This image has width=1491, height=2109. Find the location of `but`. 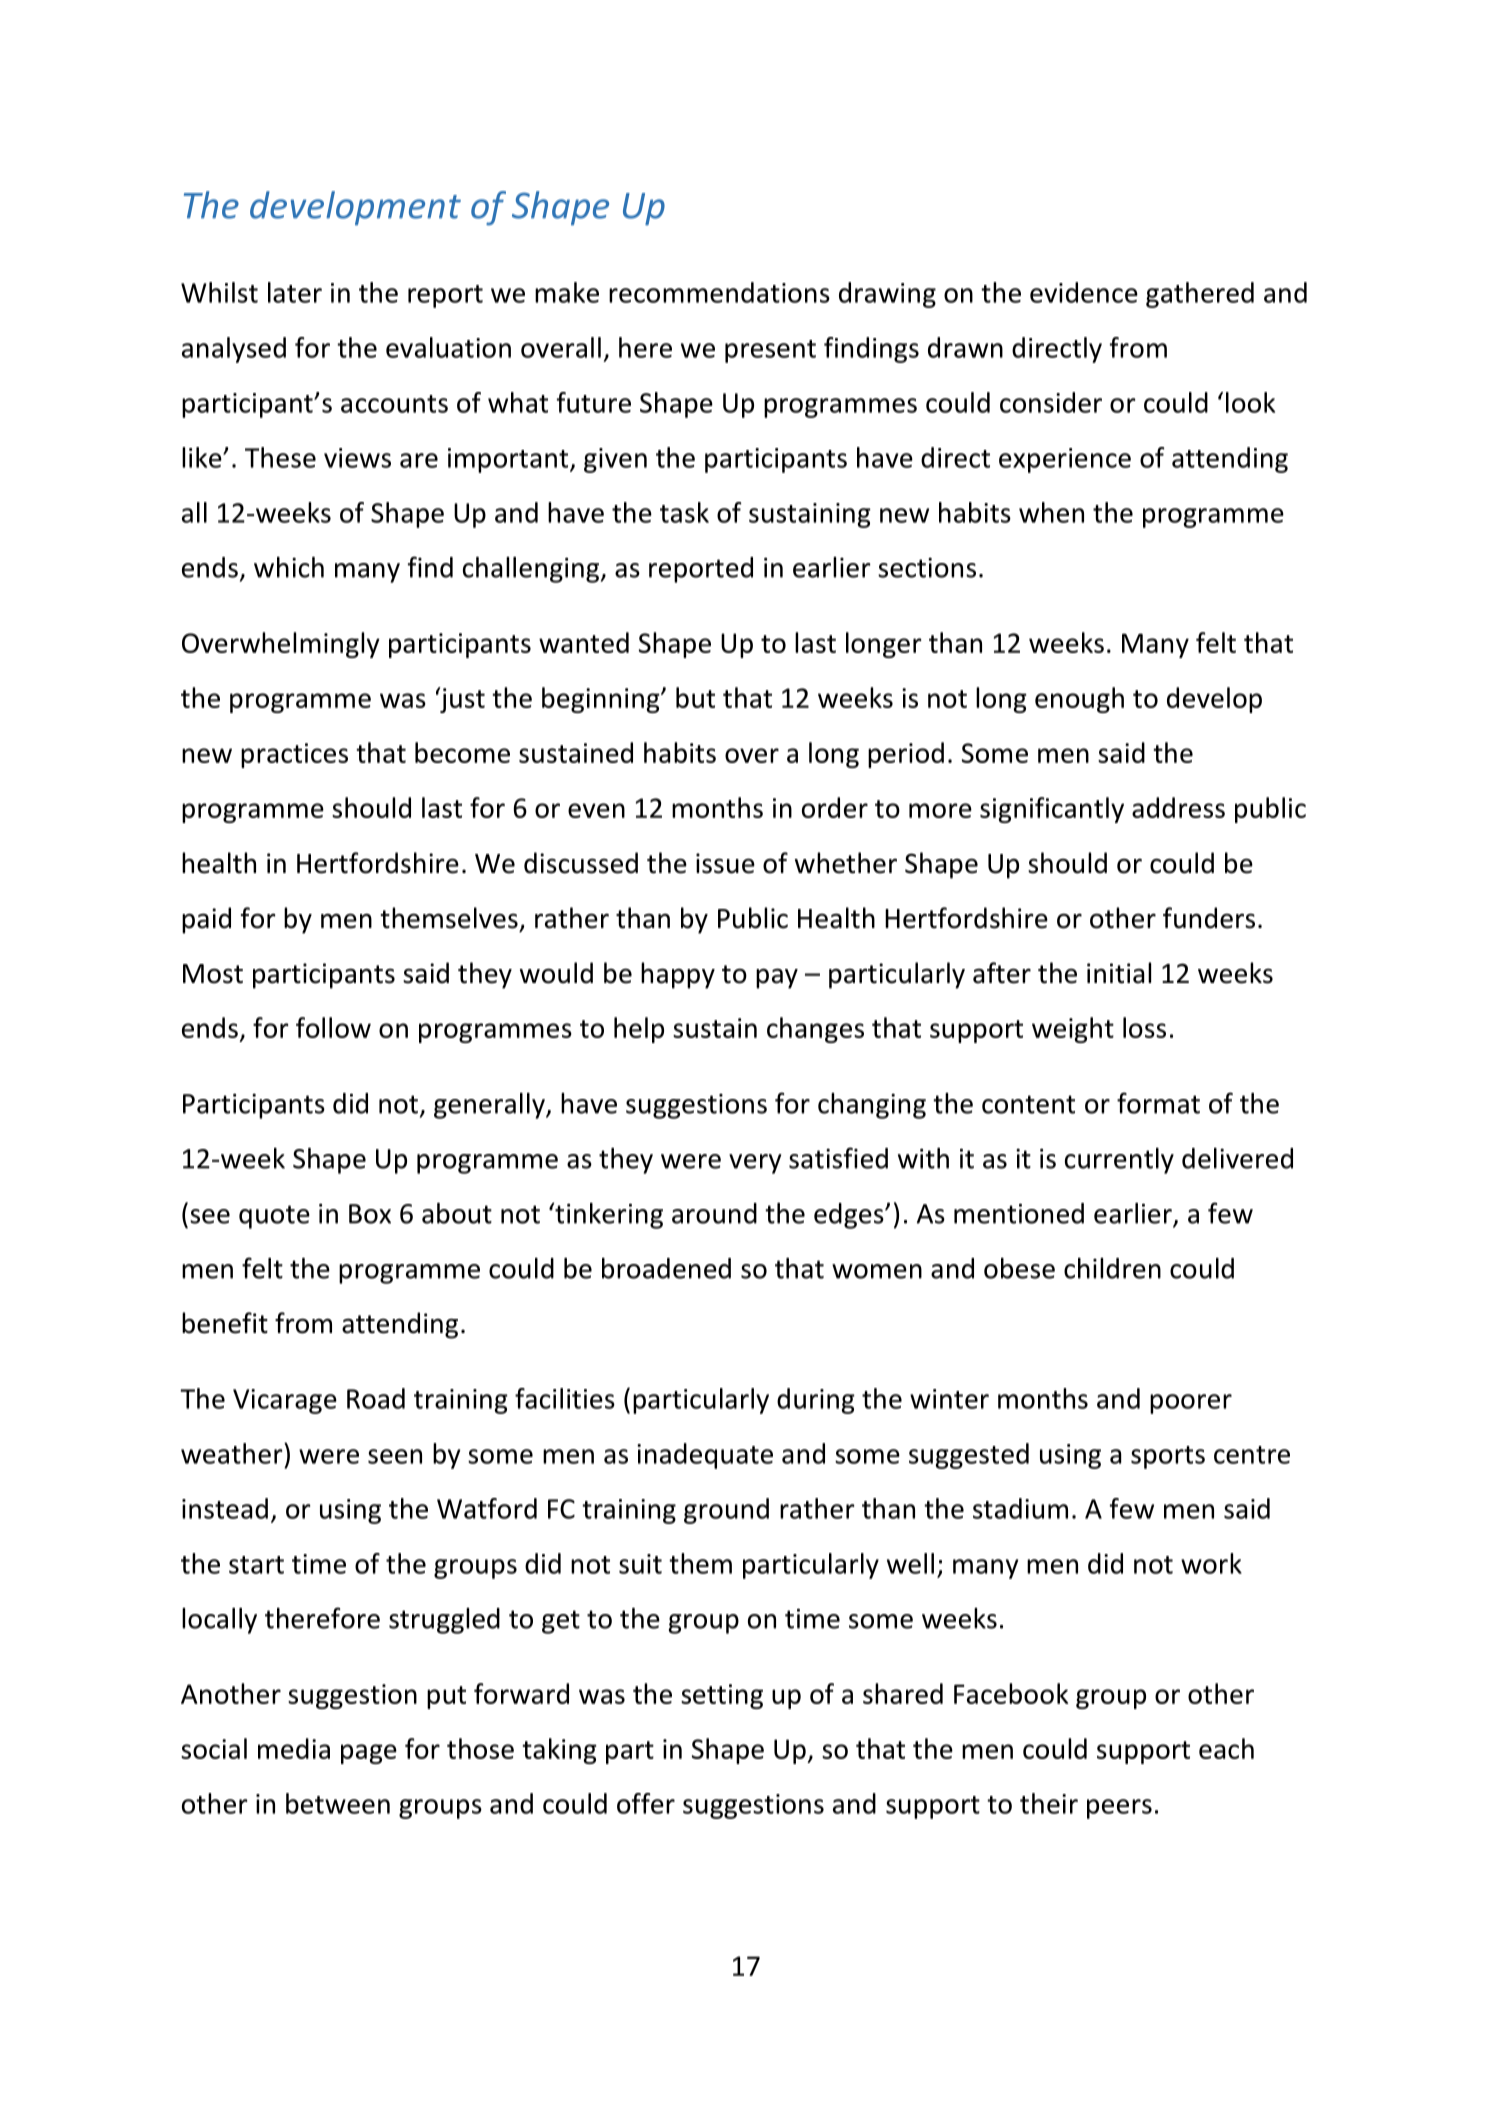

but is located at coordinates (695, 697).
